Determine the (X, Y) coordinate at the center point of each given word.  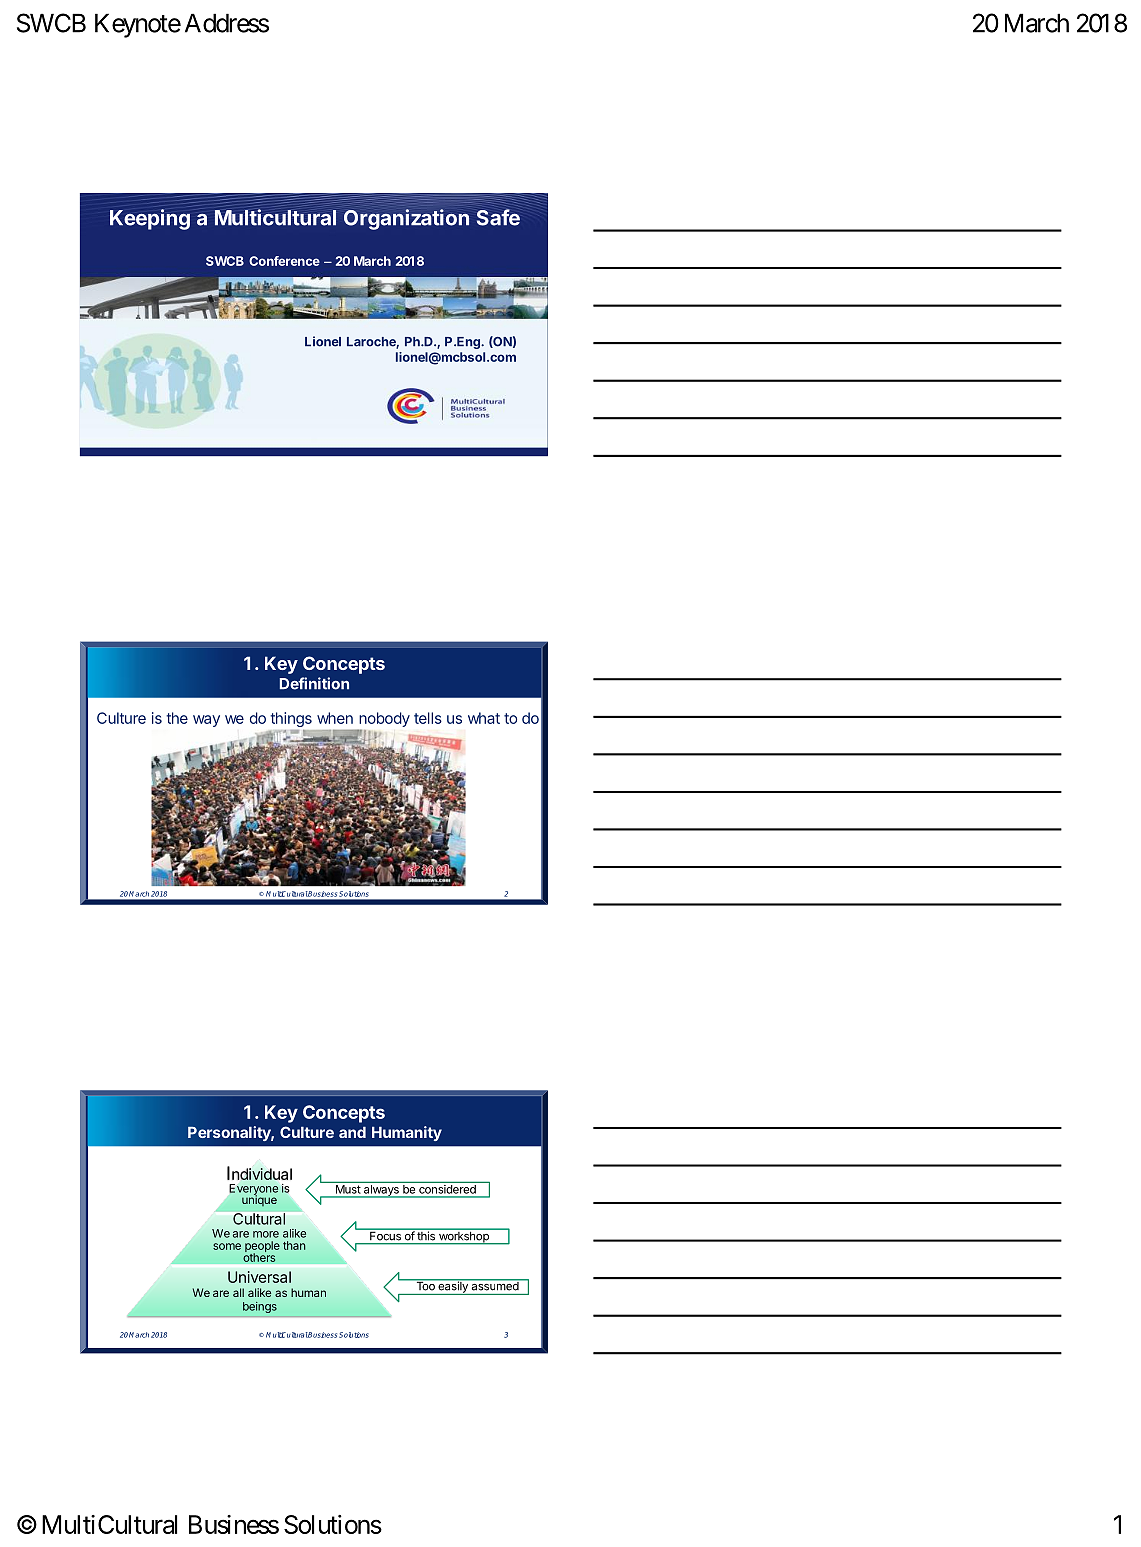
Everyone (254, 1191)
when (335, 718)
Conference (284, 261)
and (352, 1132)
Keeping (150, 219)
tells (428, 718)
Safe (498, 217)
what (484, 718)
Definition (314, 683)
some (227, 1246)
